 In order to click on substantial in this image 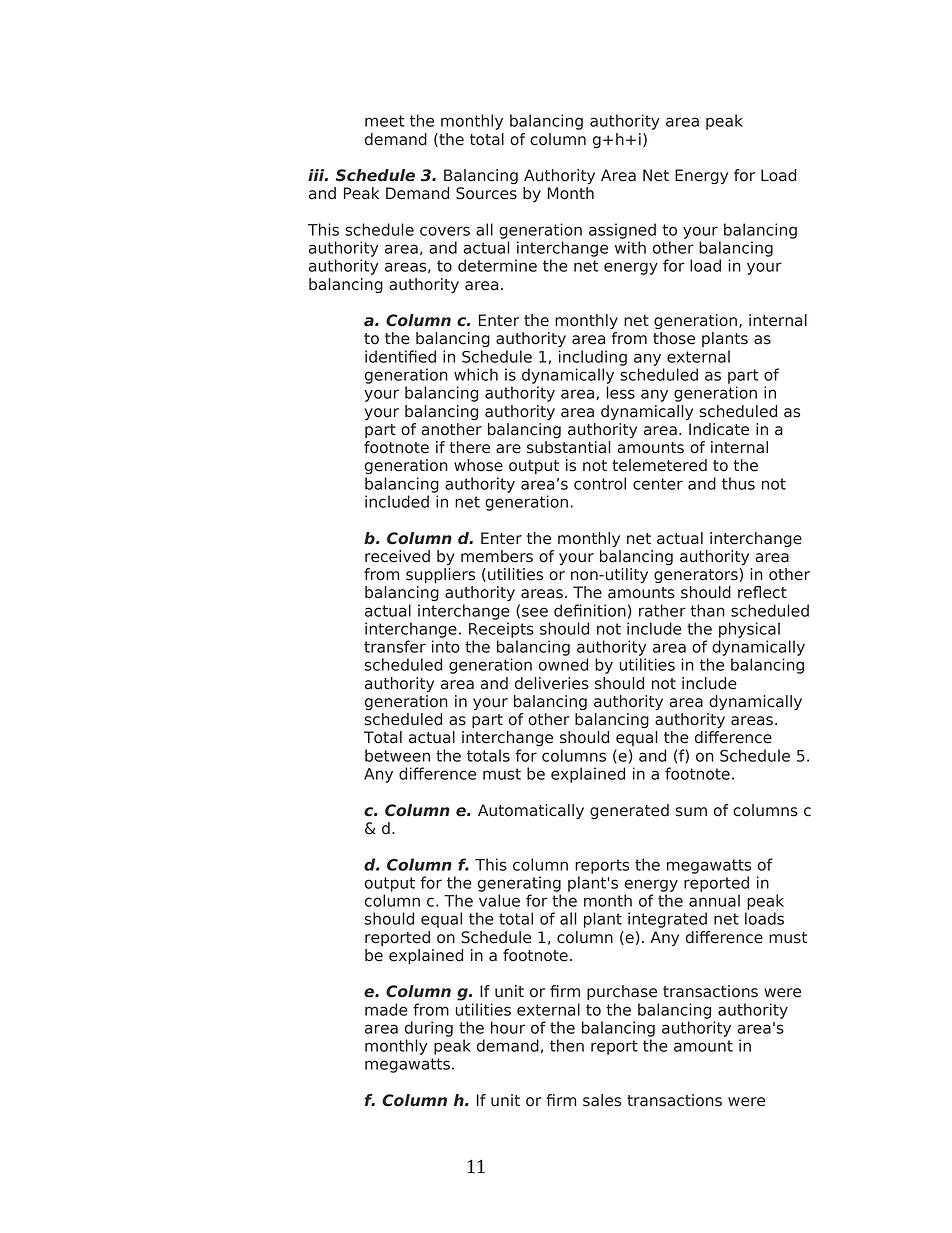, I will do `click(569, 447)`.
